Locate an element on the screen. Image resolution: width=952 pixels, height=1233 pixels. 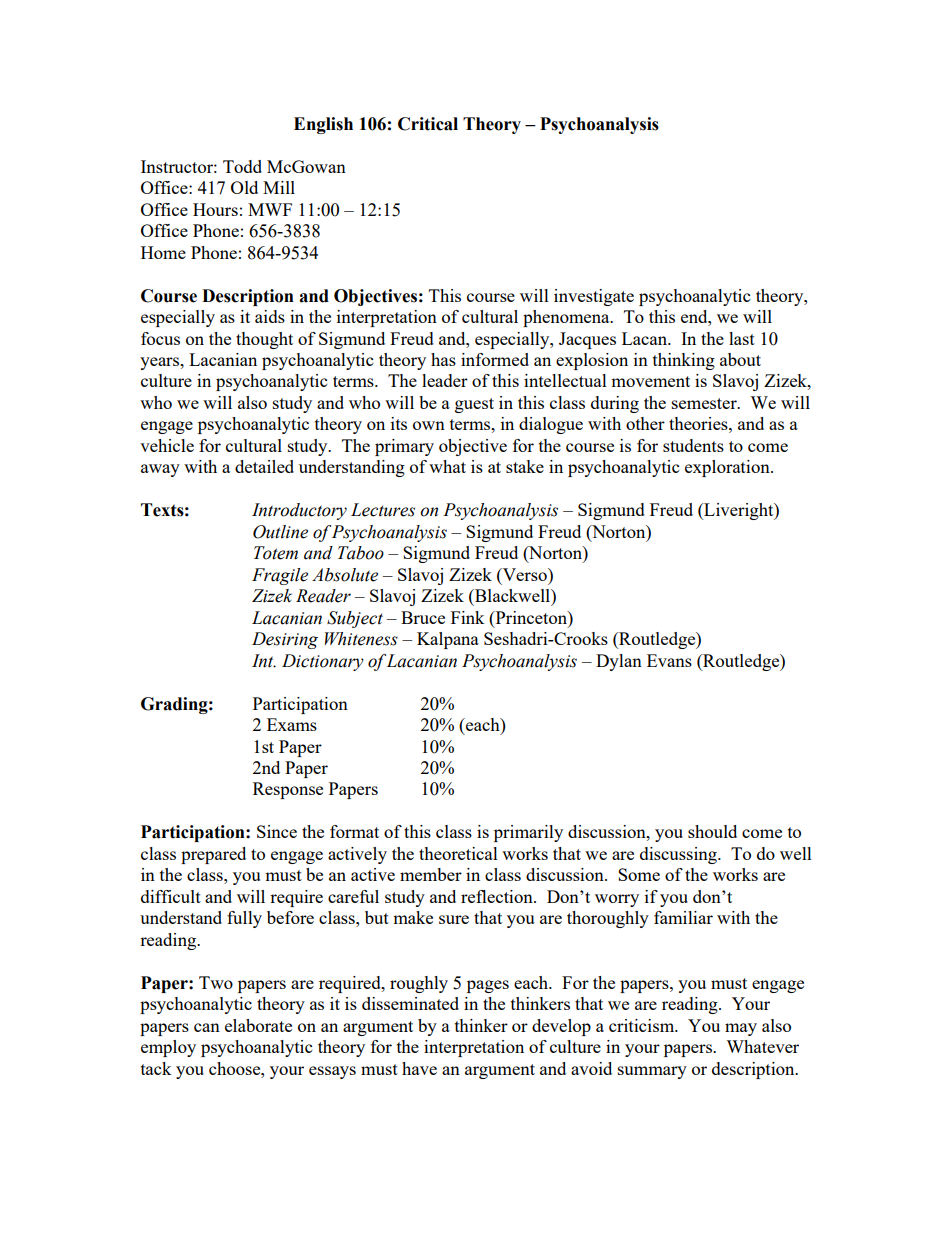
Critical is located at coordinates (428, 124).
